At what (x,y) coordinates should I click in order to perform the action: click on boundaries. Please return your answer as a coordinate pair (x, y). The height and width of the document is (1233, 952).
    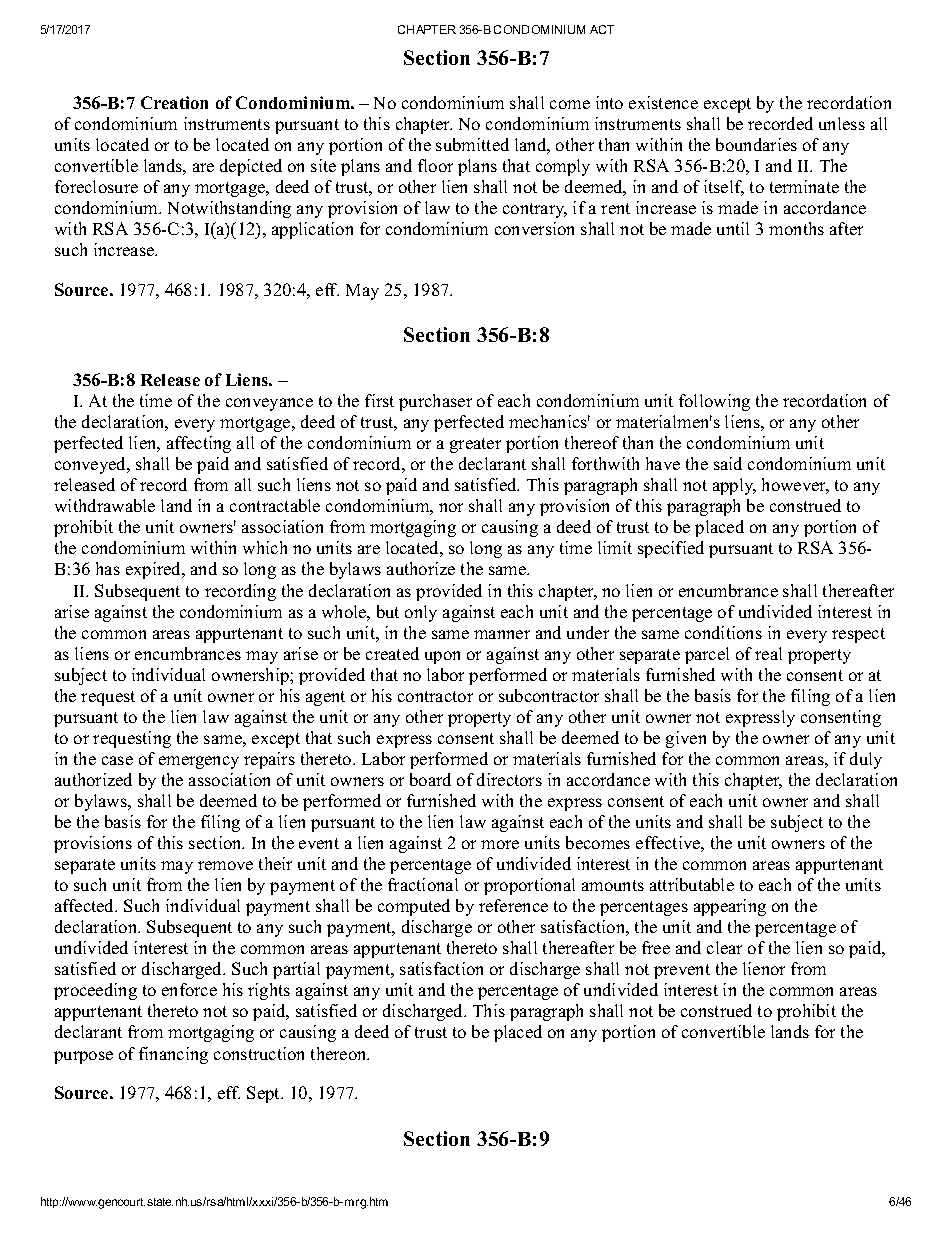
    Looking at the image, I should click on (756, 144).
